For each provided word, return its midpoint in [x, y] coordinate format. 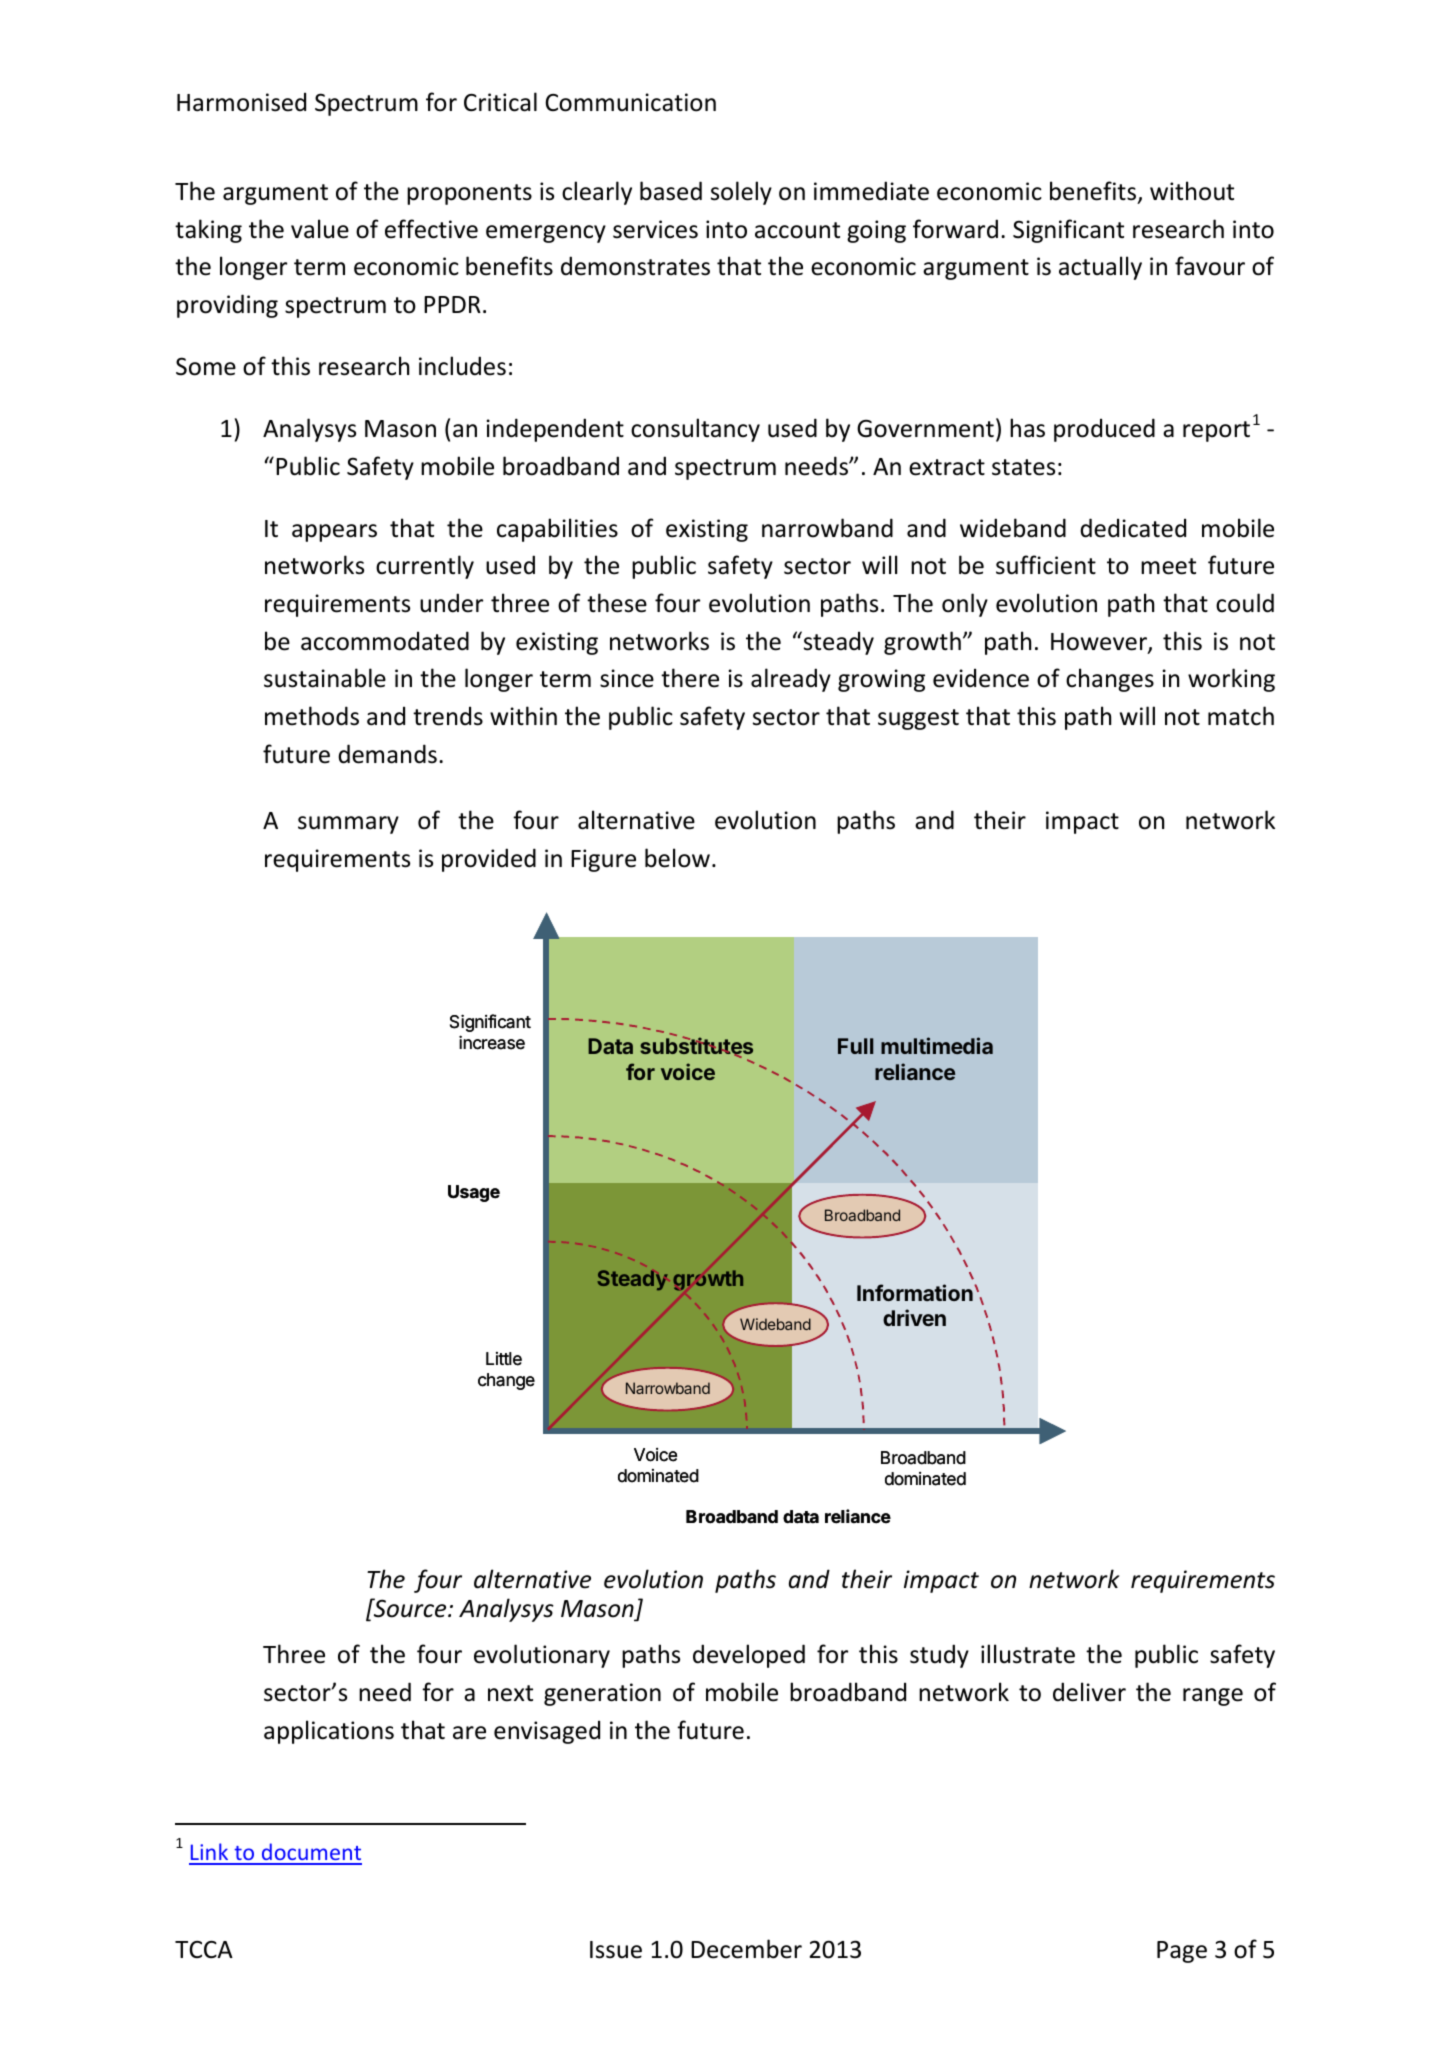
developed [749, 1656]
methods [312, 716]
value [320, 229]
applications [329, 1732]
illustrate [1028, 1654]
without [1192, 191]
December [746, 1949]
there [690, 678]
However [1100, 643]
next [510, 1693]
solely [741, 193]
